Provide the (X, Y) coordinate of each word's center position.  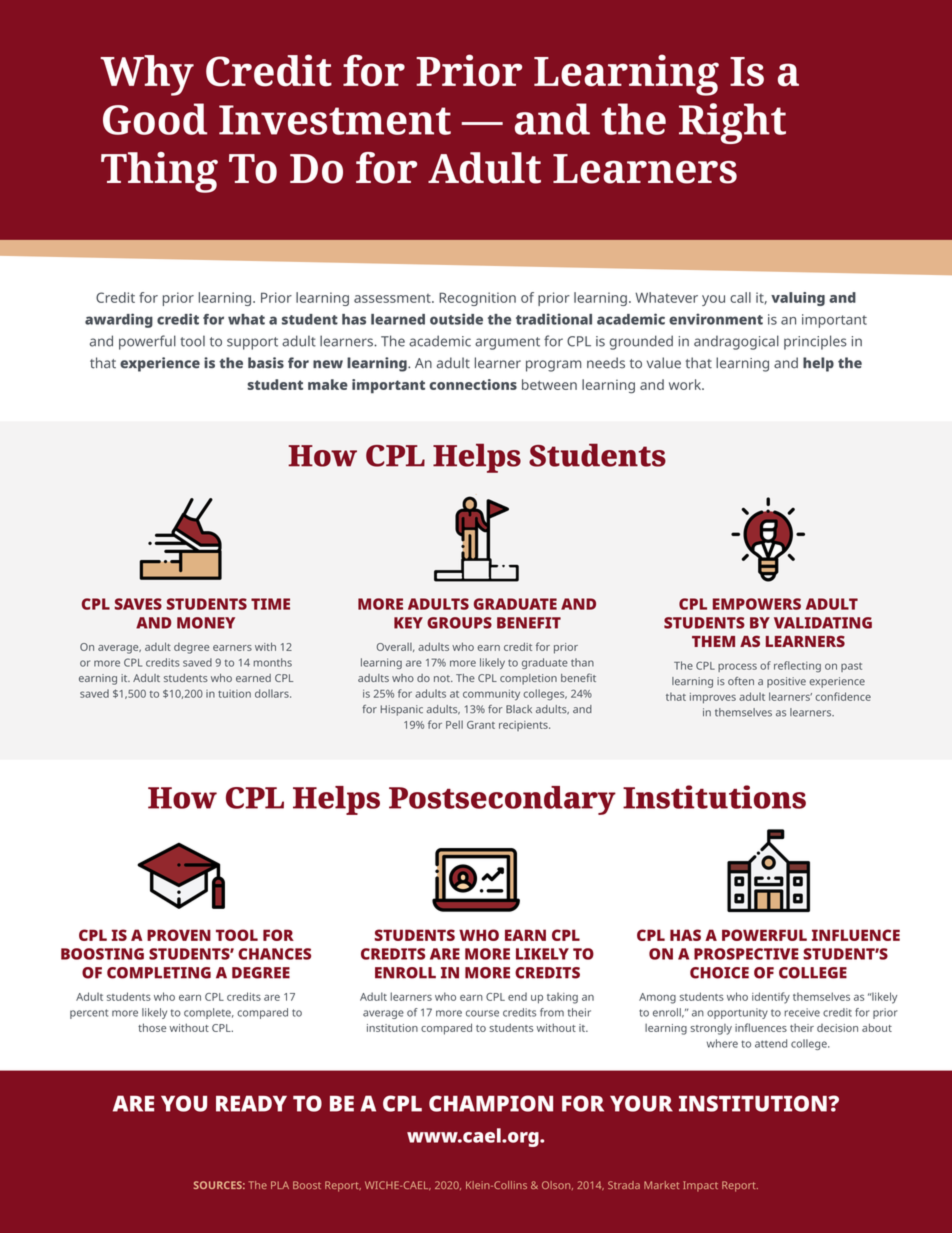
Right (732, 123)
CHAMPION (491, 1103)
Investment (335, 120)
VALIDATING (823, 623)
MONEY (206, 623)
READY (251, 1103)
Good (155, 119)
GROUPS (459, 623)
